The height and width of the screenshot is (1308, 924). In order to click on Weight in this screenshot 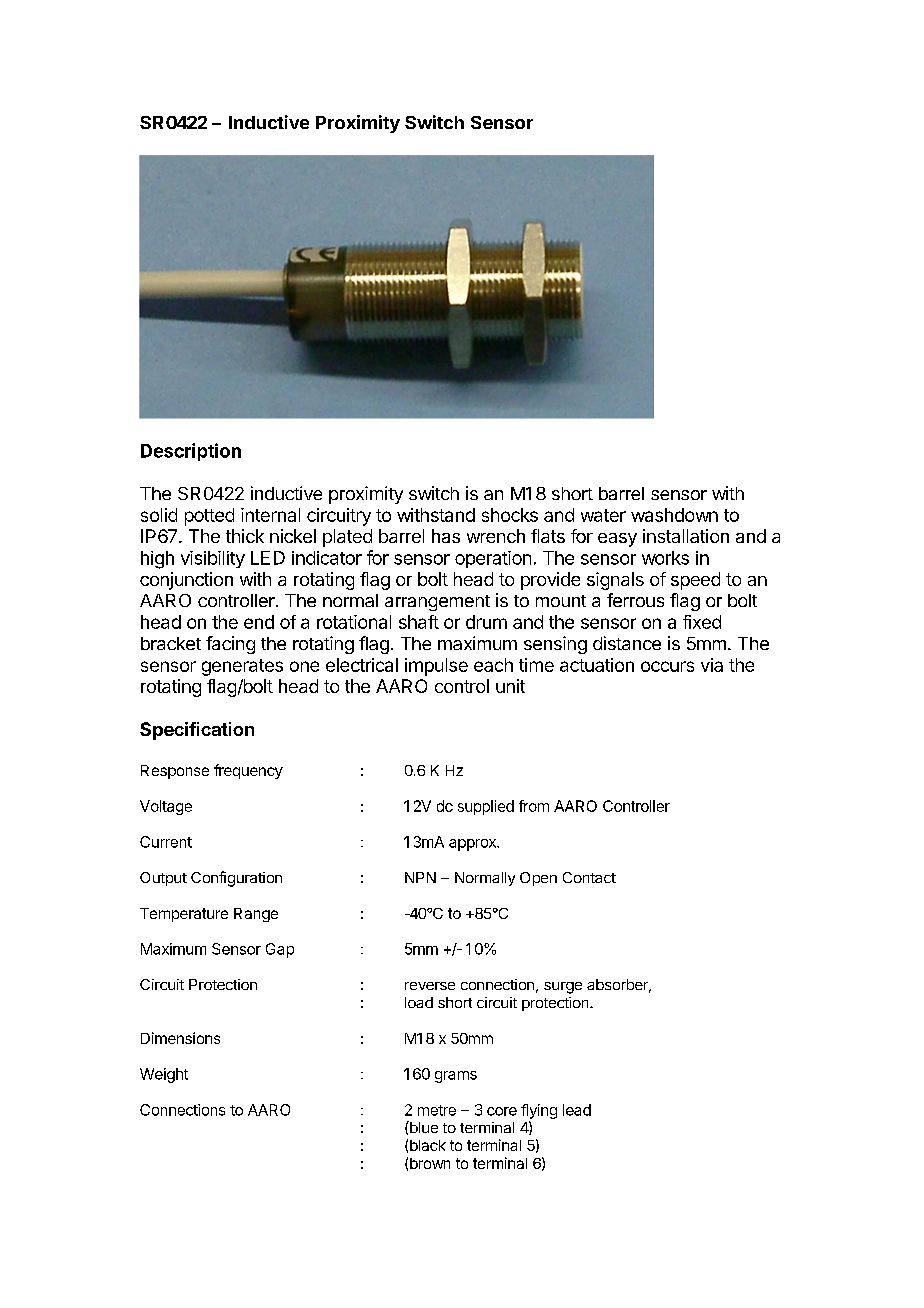, I will do `click(164, 1075)`.
